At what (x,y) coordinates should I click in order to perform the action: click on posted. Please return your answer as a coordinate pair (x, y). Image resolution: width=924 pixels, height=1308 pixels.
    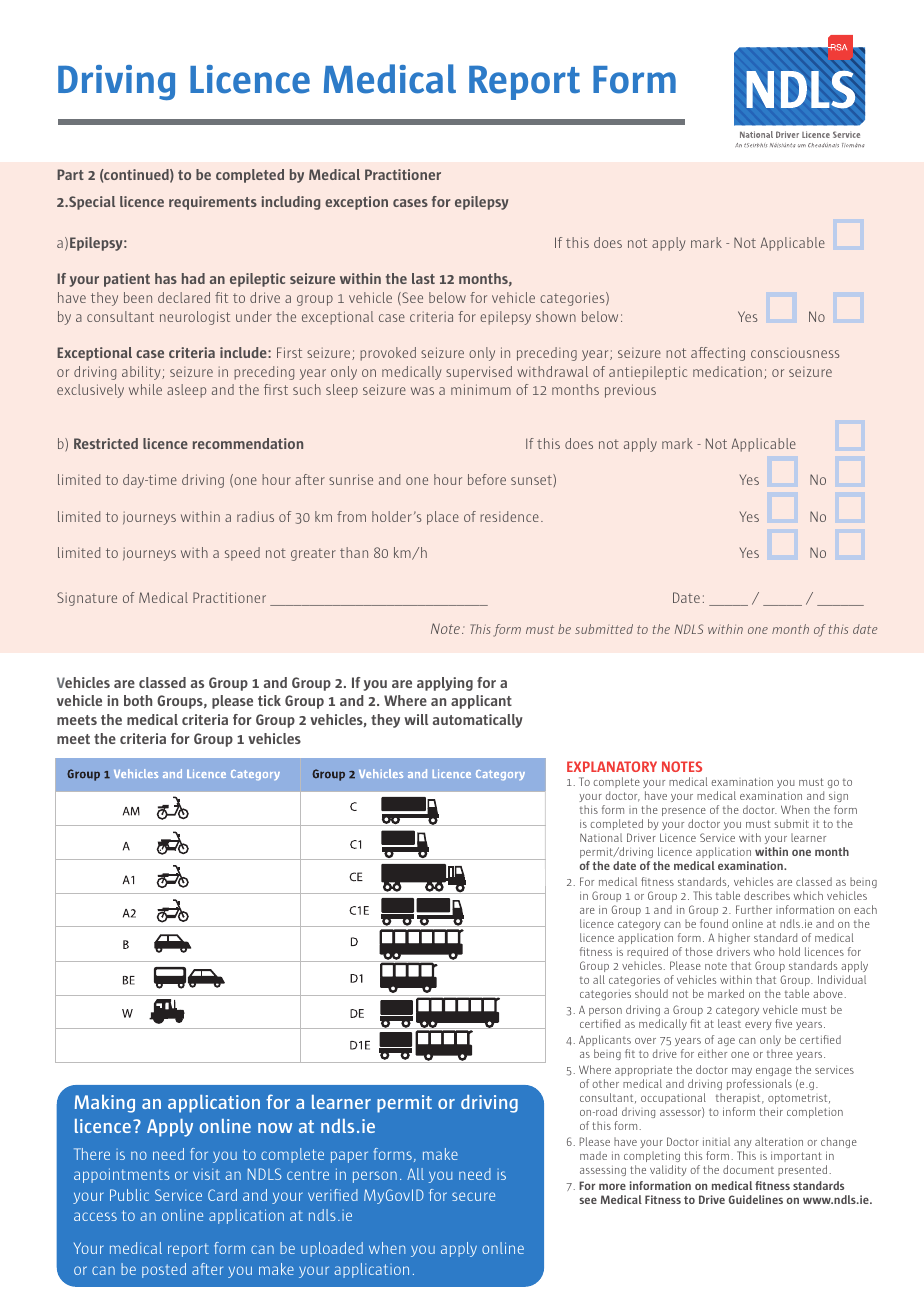
    Looking at the image, I should click on (164, 1270).
